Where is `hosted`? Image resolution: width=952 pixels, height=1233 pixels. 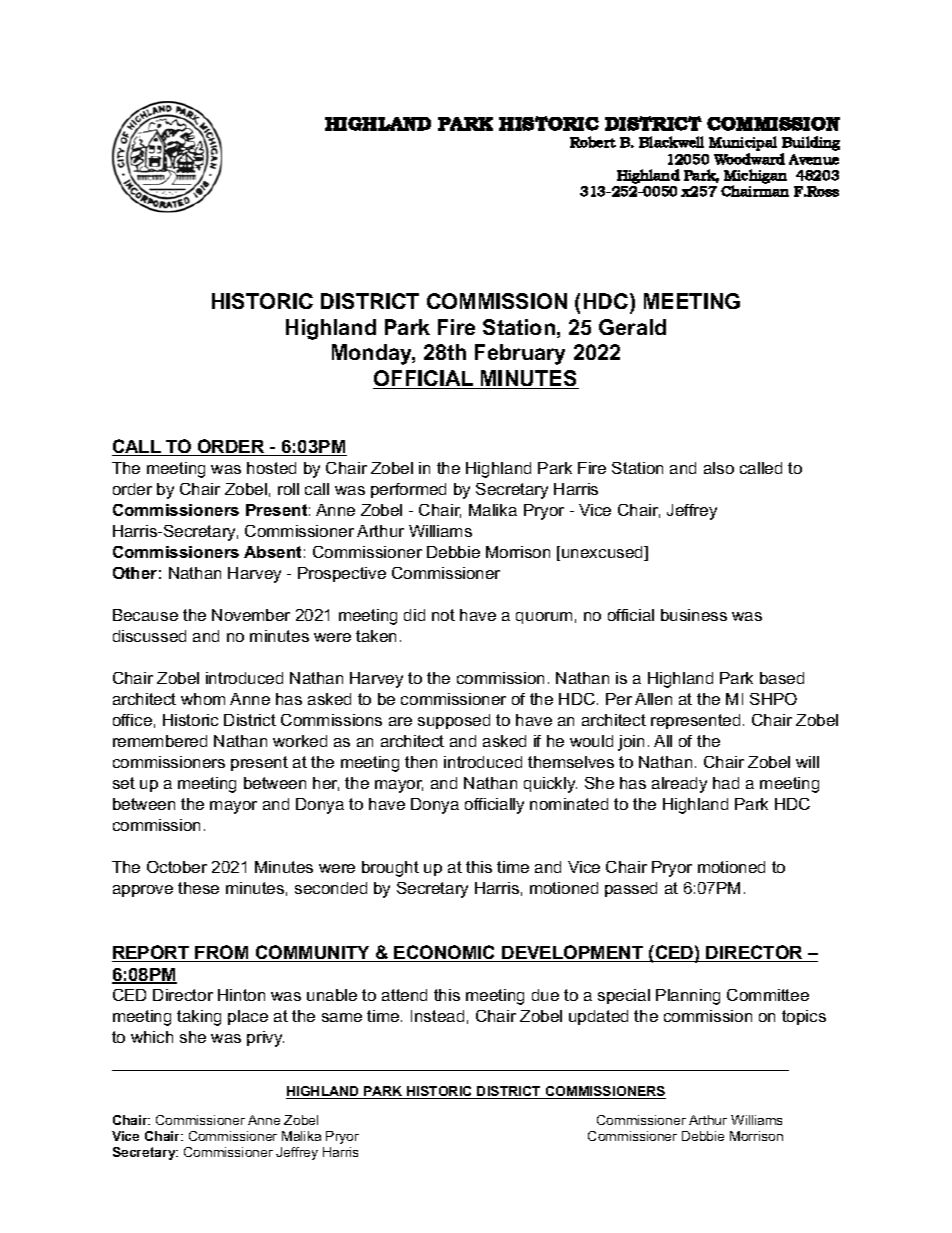
hosted is located at coordinates (271, 468).
